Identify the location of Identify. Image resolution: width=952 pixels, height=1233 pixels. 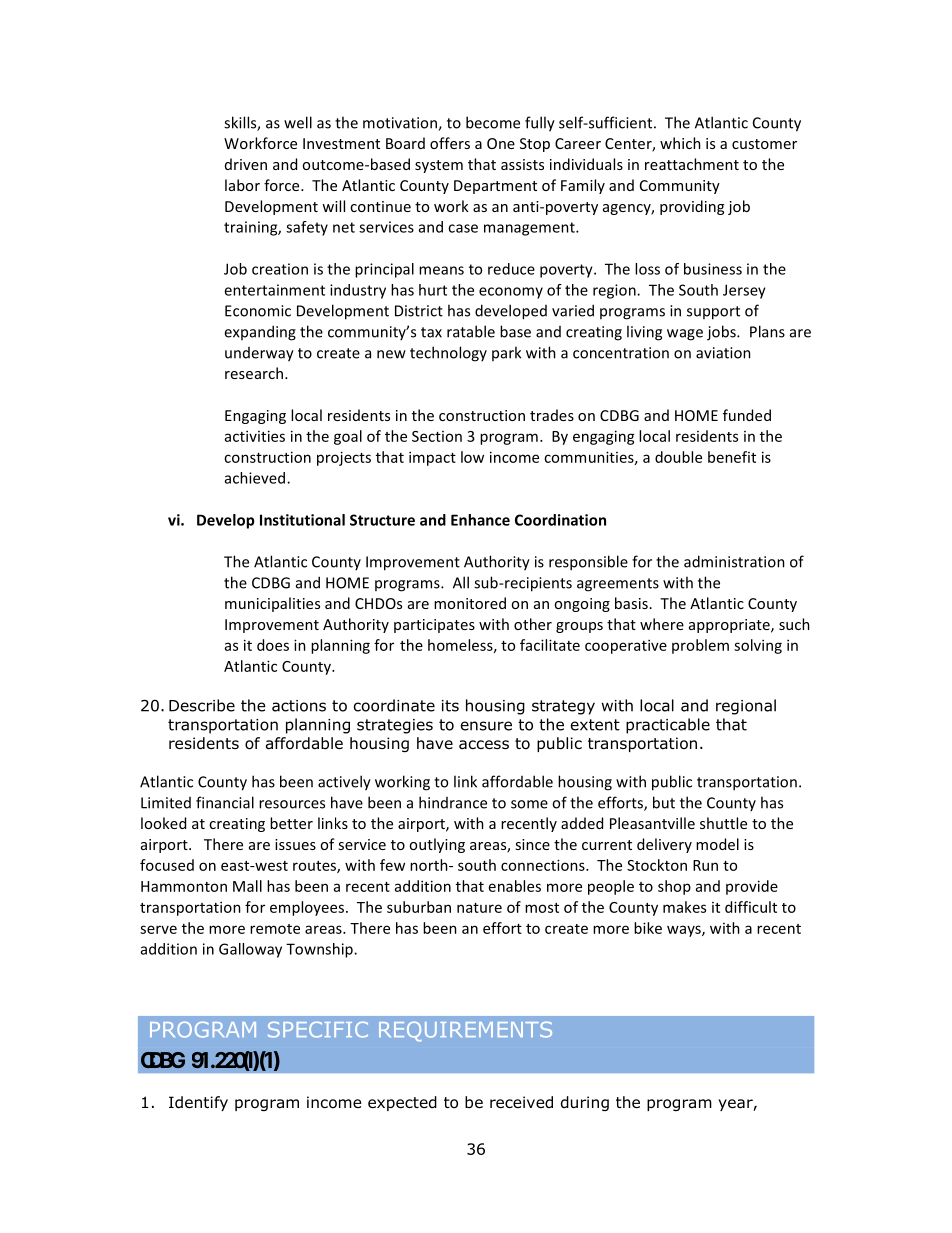
(198, 1103).
